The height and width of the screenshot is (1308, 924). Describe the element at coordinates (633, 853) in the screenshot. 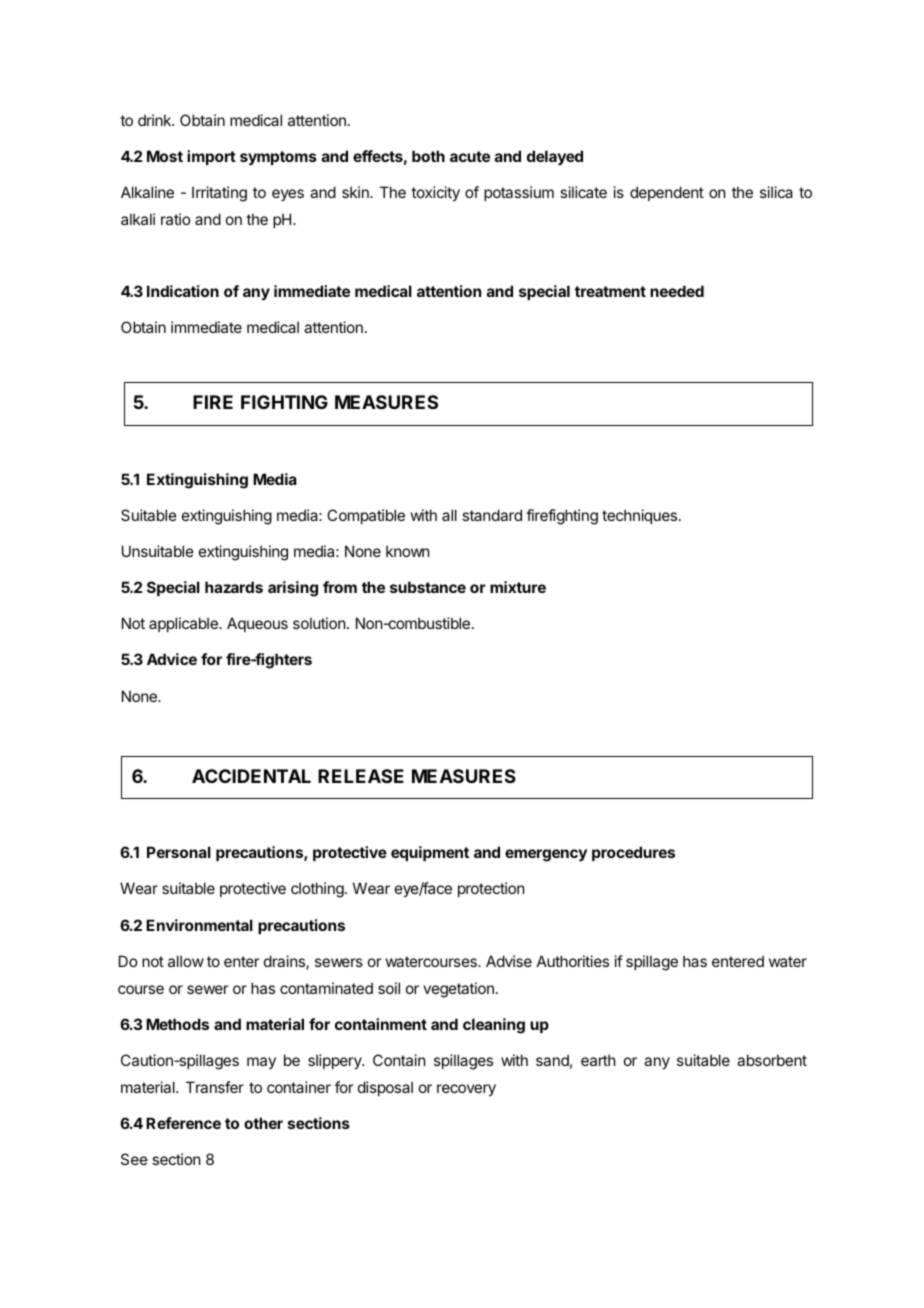

I see `procedures` at that location.
